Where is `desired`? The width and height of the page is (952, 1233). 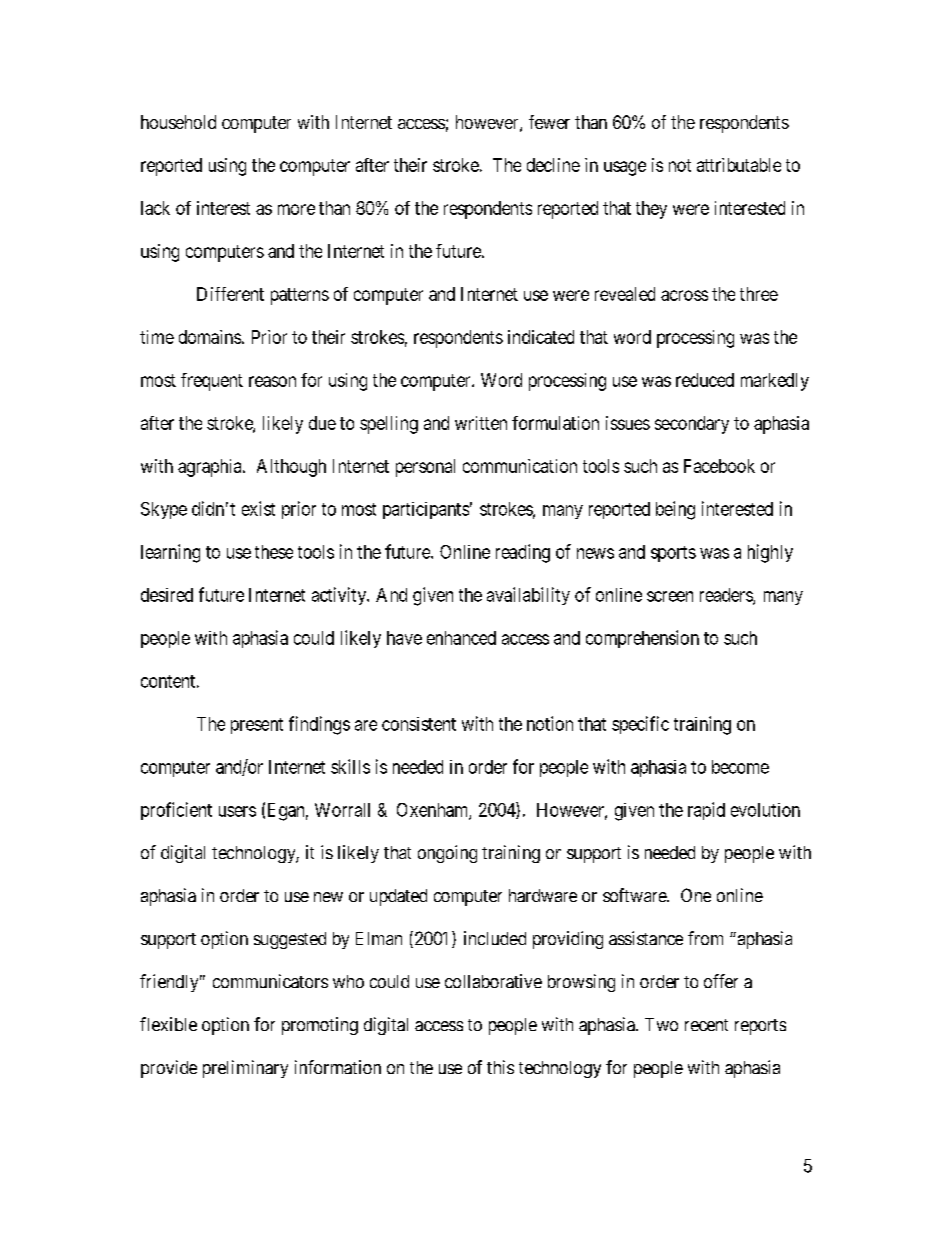
desired is located at coordinates (167, 595).
